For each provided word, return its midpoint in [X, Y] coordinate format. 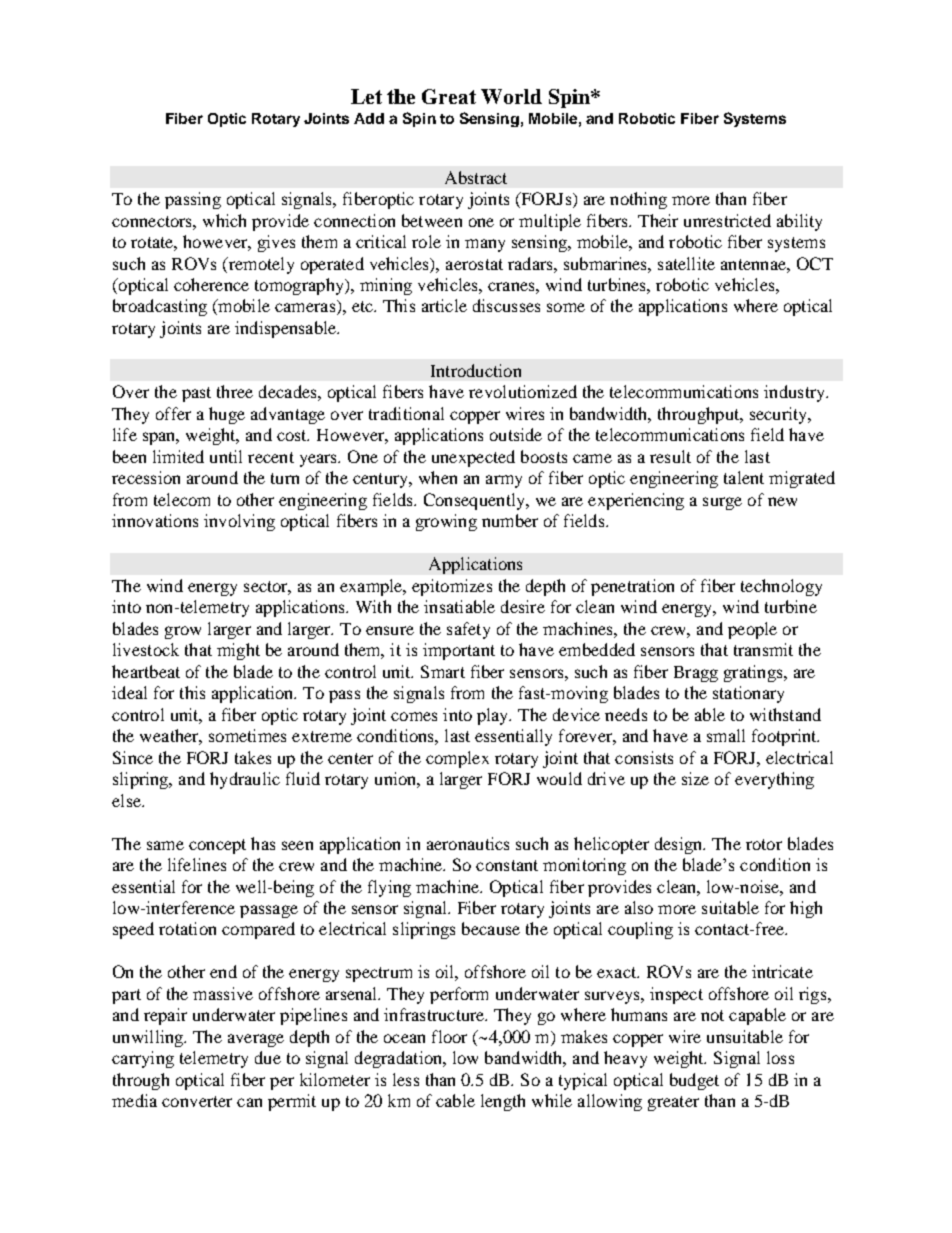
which [224, 220]
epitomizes [452, 587]
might [238, 651]
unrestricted [727, 220]
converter [197, 1101]
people [752, 630]
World [511, 96]
